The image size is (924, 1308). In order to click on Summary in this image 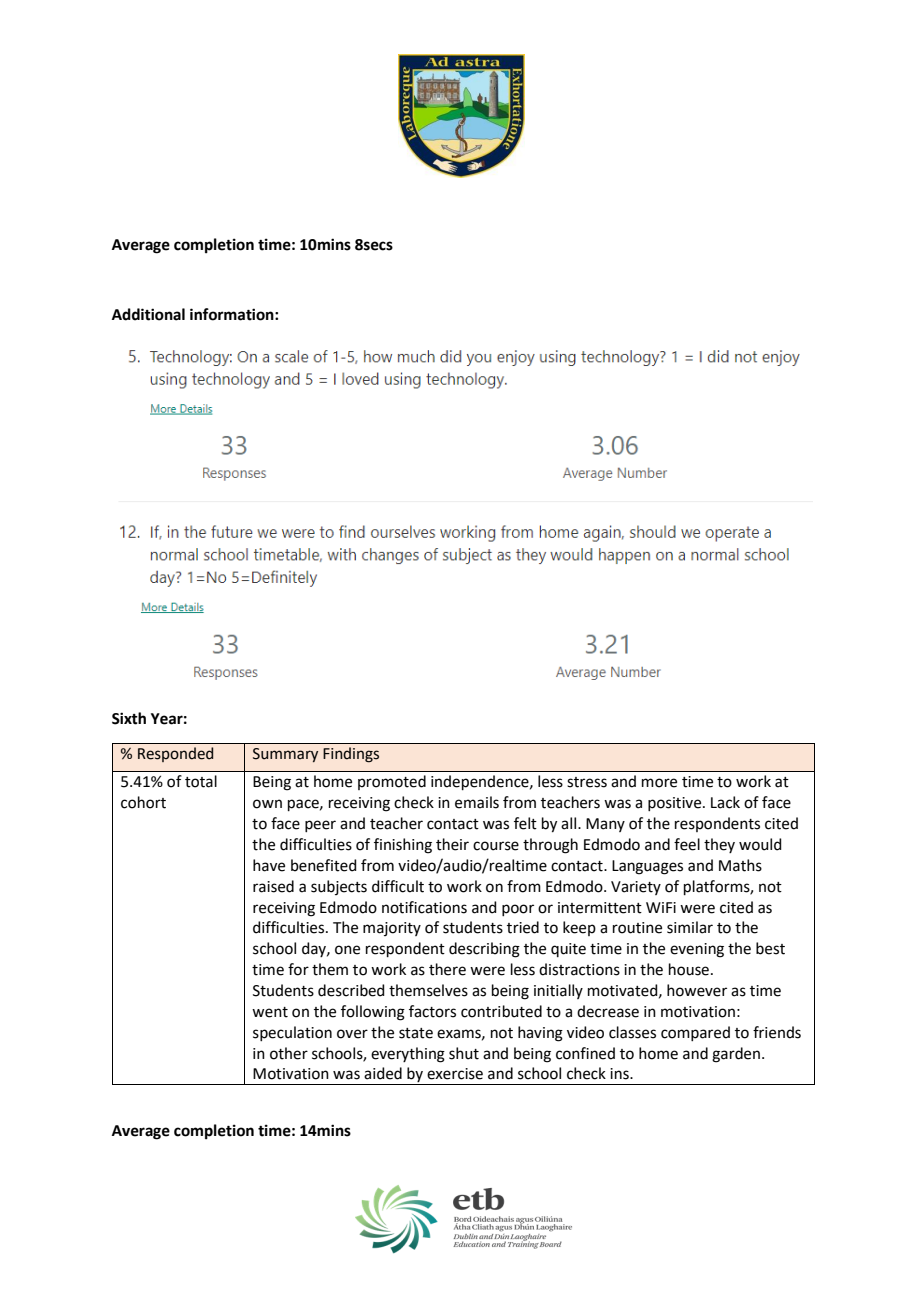, I will do `click(285, 755)`.
